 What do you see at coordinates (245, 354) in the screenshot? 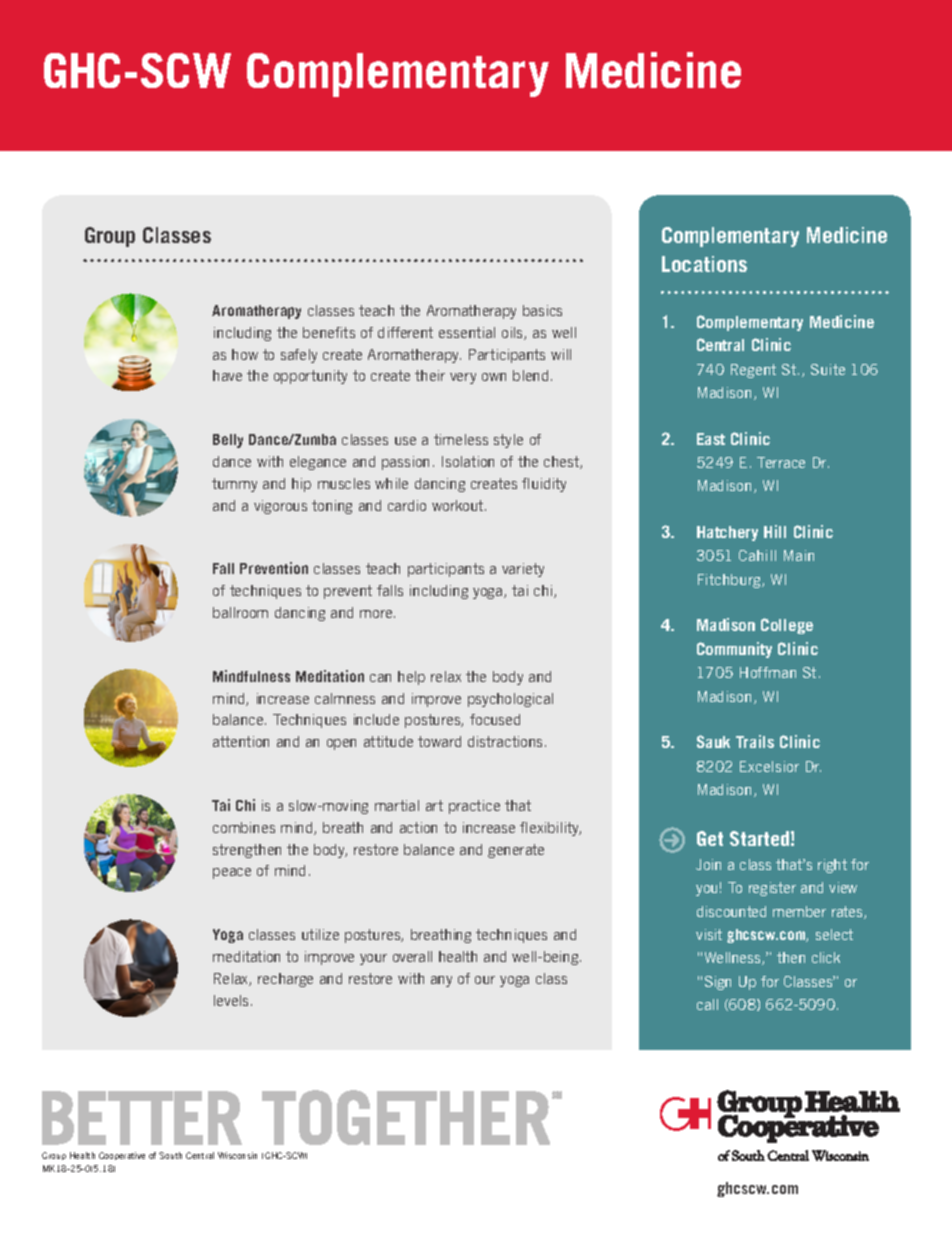
I see `how` at bounding box center [245, 354].
